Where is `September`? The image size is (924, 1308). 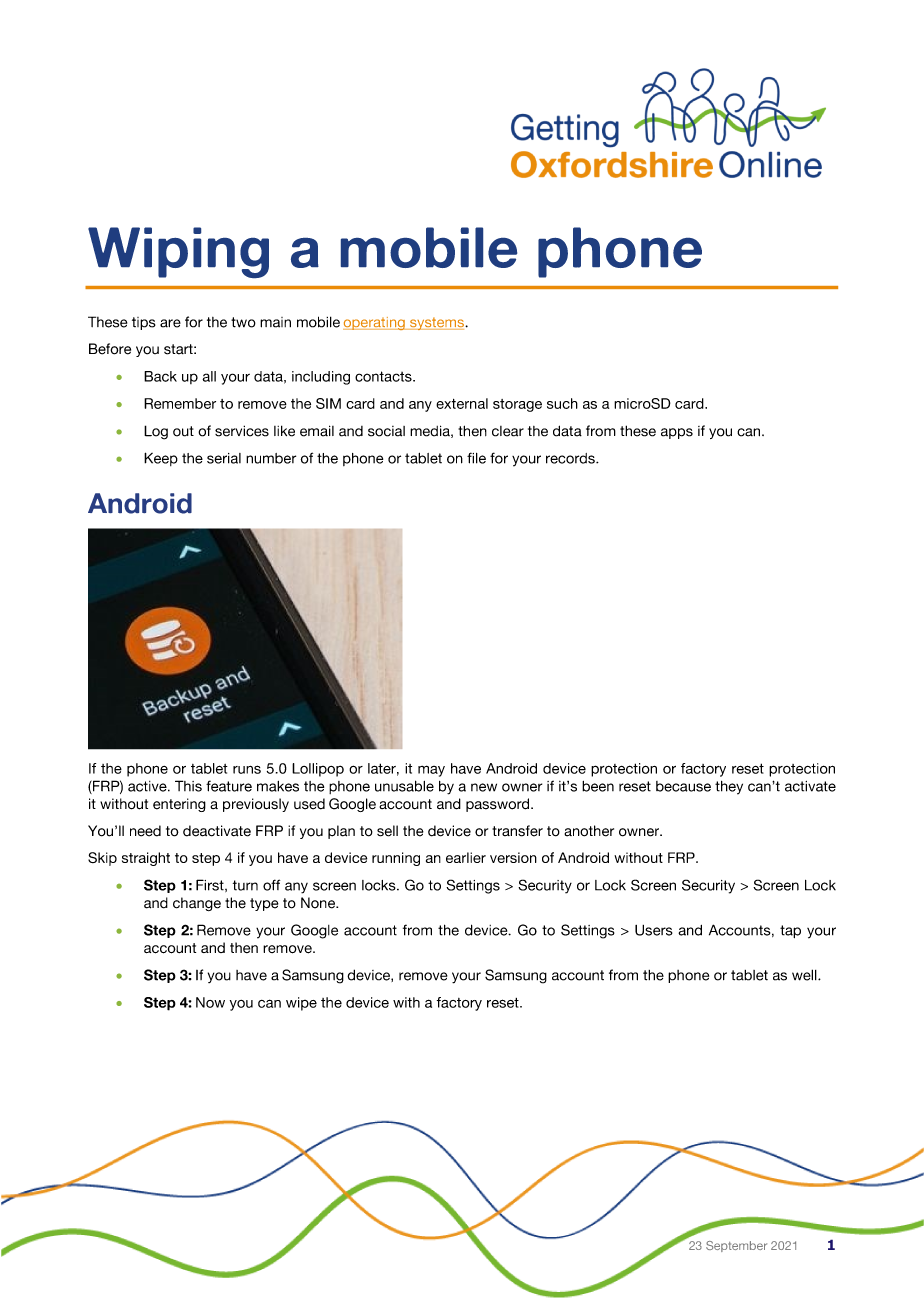
September is located at coordinates (736, 1246).
